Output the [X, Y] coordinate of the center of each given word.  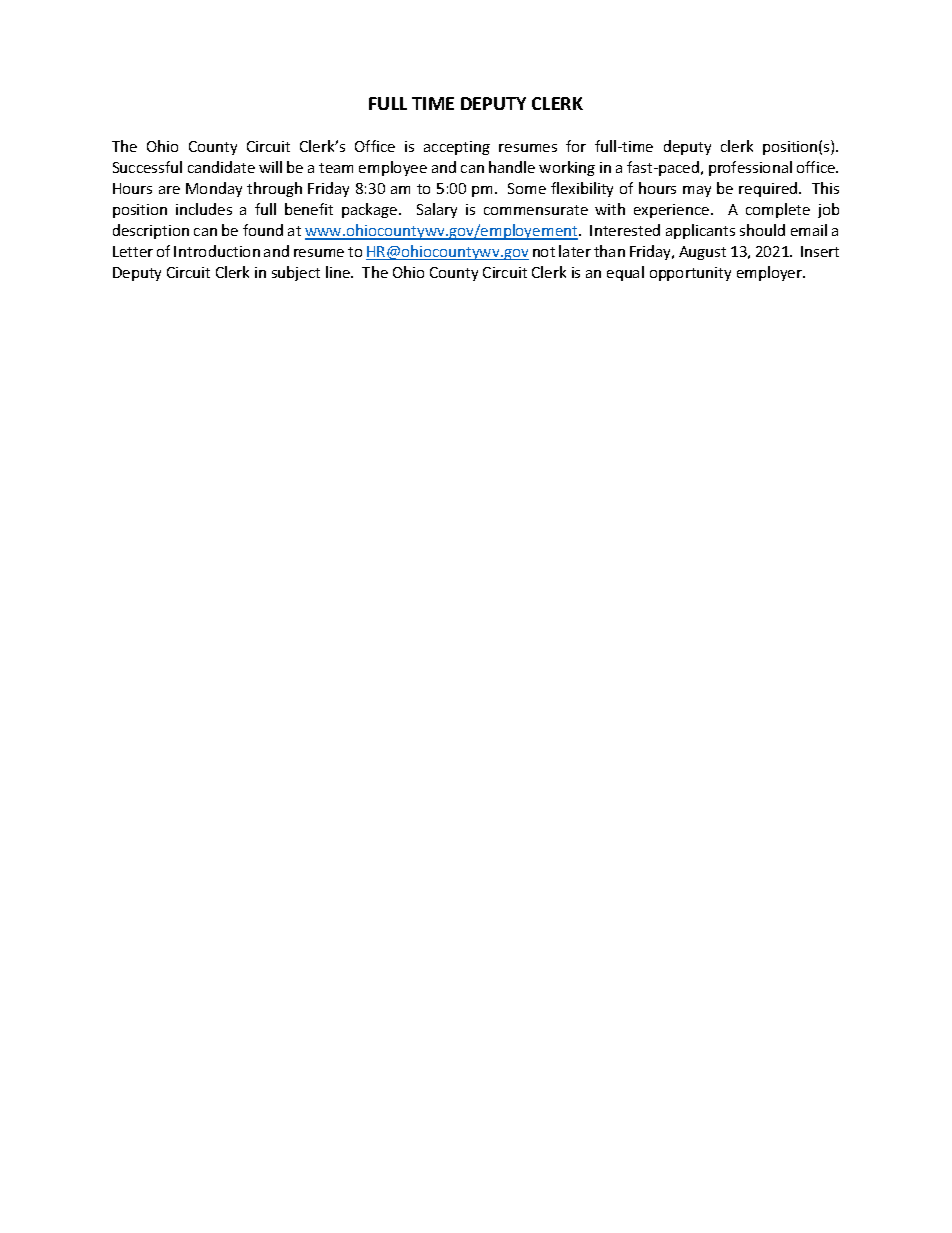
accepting [457, 148]
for [576, 146]
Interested [625, 230]
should [762, 230]
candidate [221, 167]
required [769, 189]
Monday [214, 189]
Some [527, 188]
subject [296, 273]
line [339, 272]
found [263, 230]
